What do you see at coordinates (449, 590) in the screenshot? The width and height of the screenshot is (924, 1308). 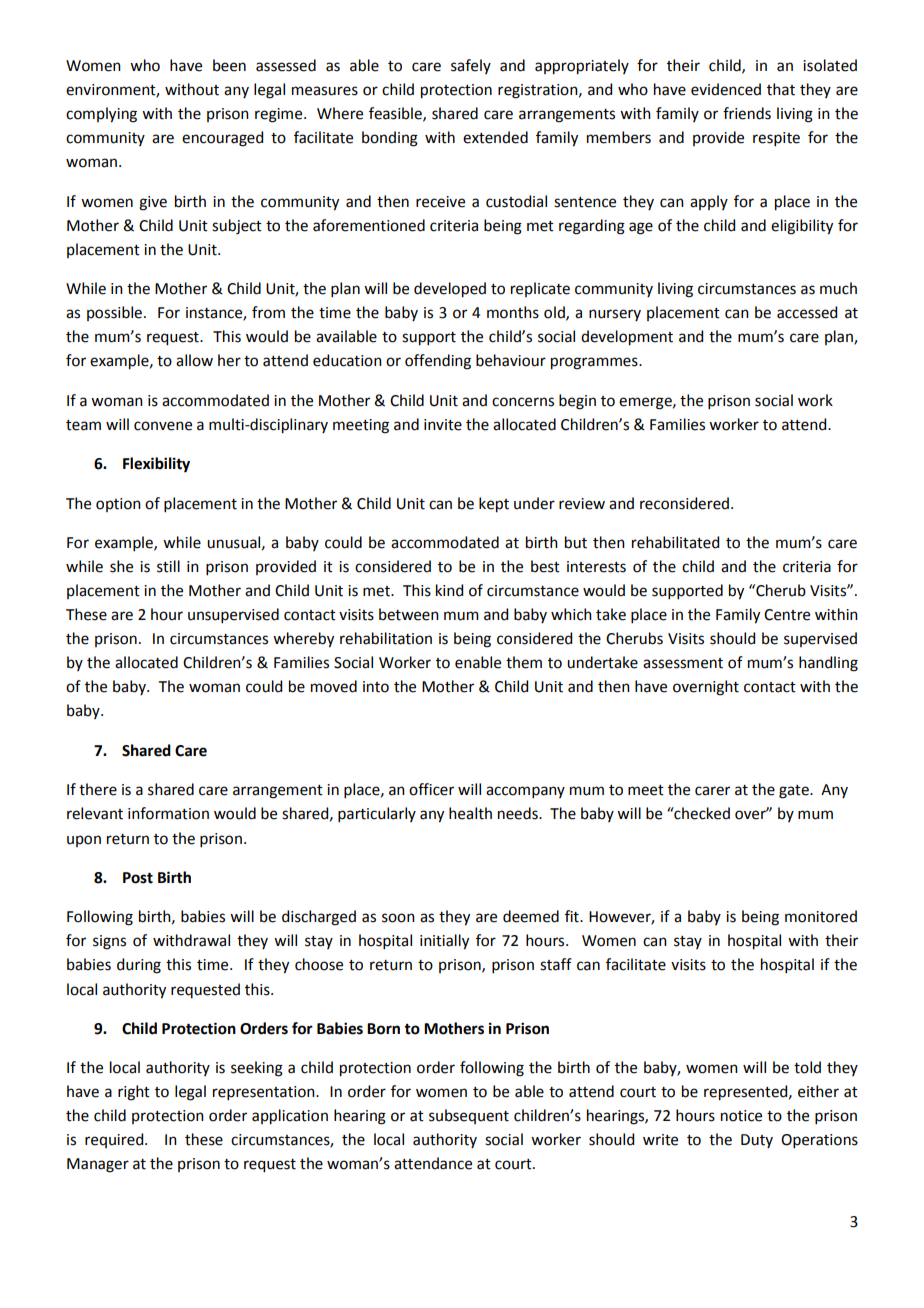 I see `kind` at bounding box center [449, 590].
